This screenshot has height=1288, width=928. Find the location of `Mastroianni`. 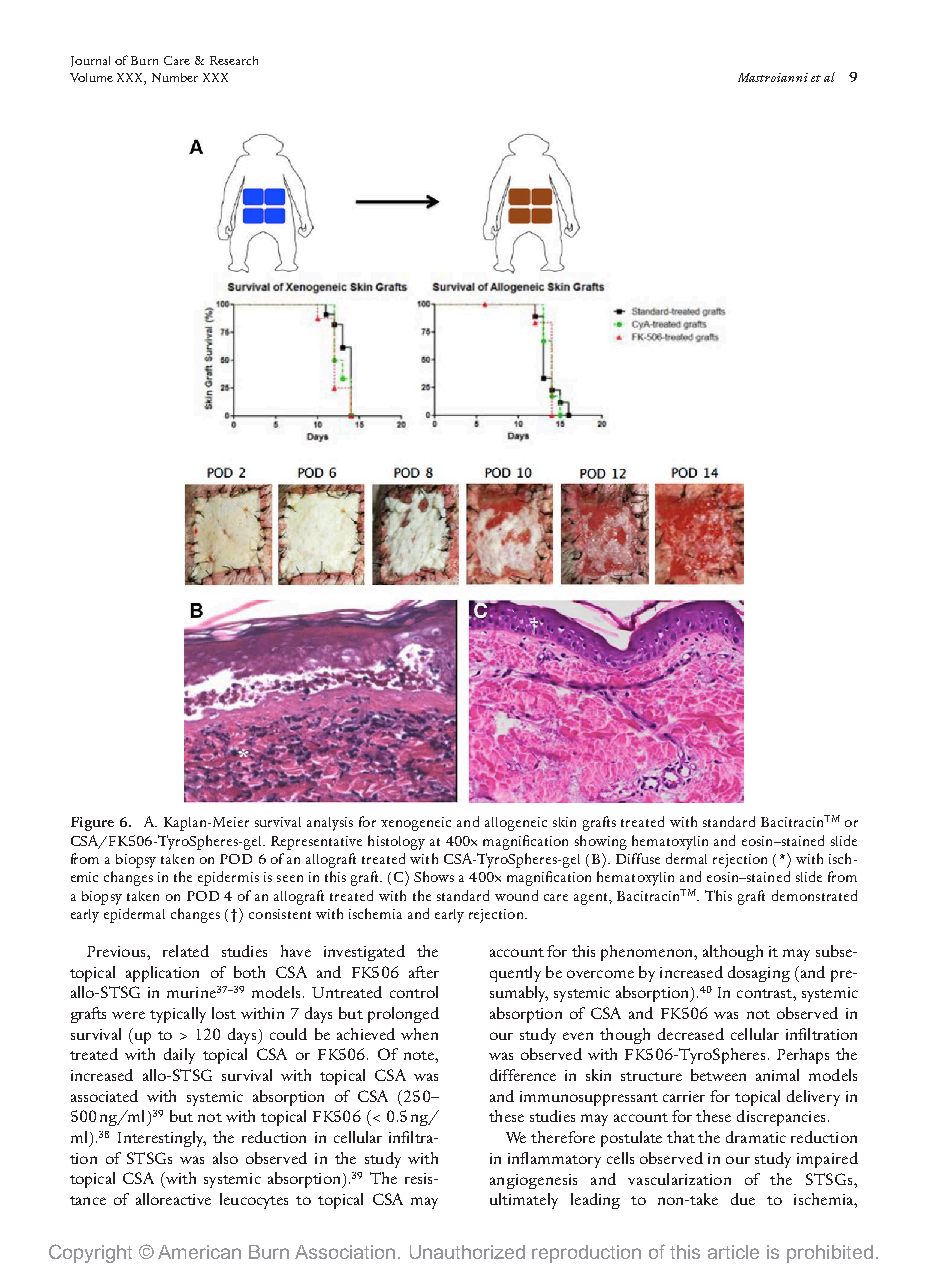

Mastroianni is located at coordinates (773, 77).
